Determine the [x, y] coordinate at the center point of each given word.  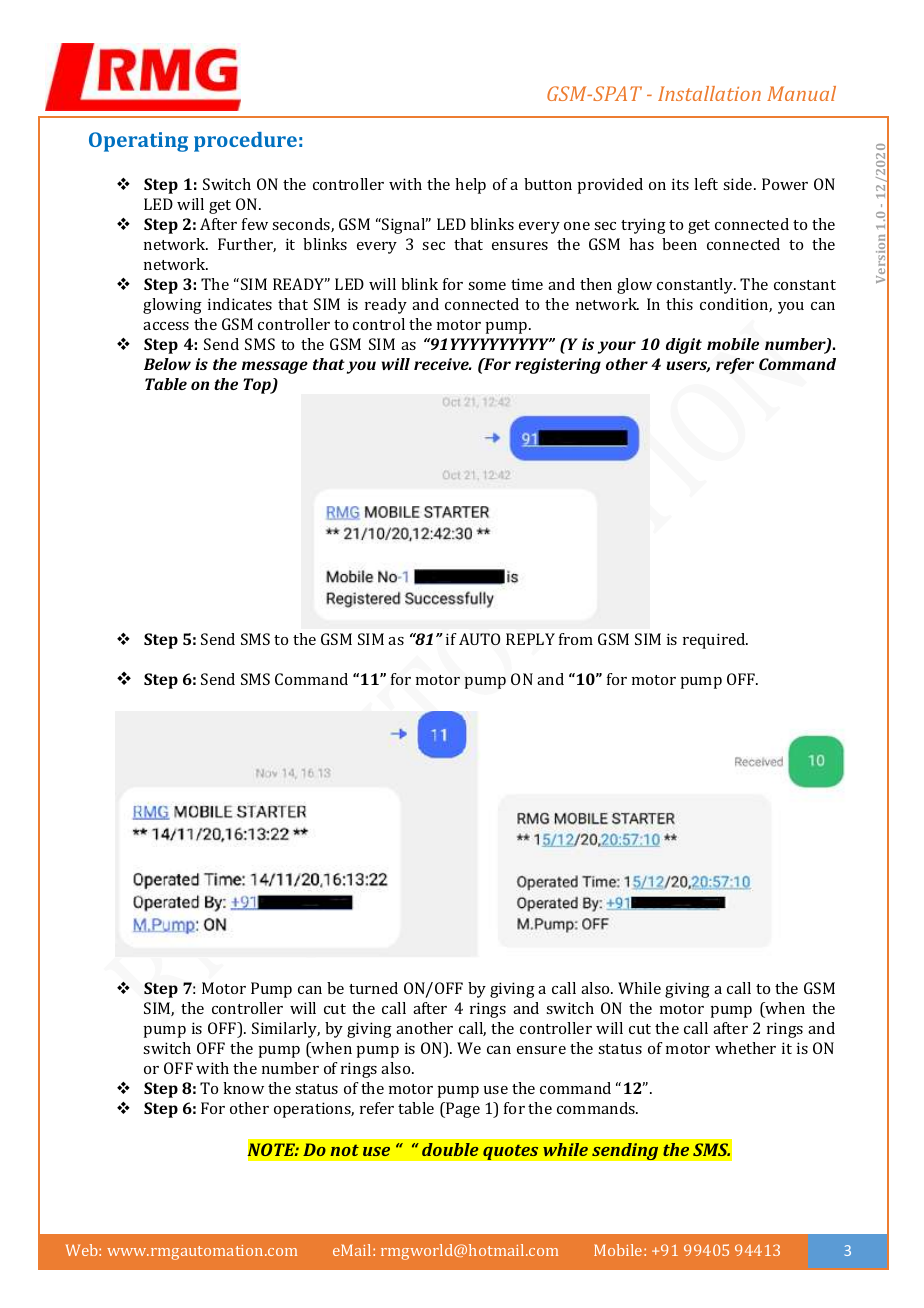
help [470, 186]
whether [745, 1048]
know [243, 1088]
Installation [709, 93]
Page [462, 1110]
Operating [138, 142]
